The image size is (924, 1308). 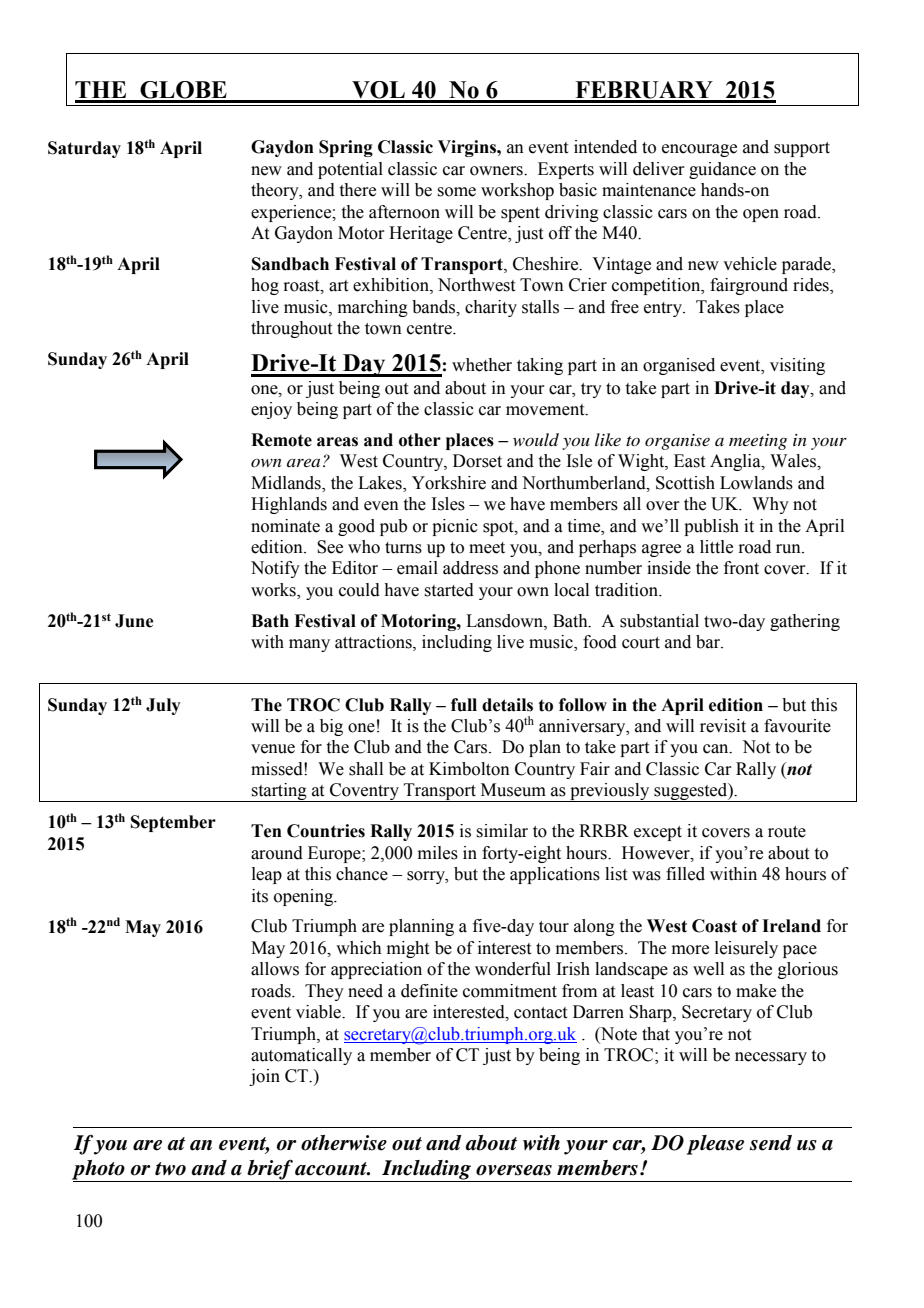 I want to click on September, so click(x=173, y=823).
